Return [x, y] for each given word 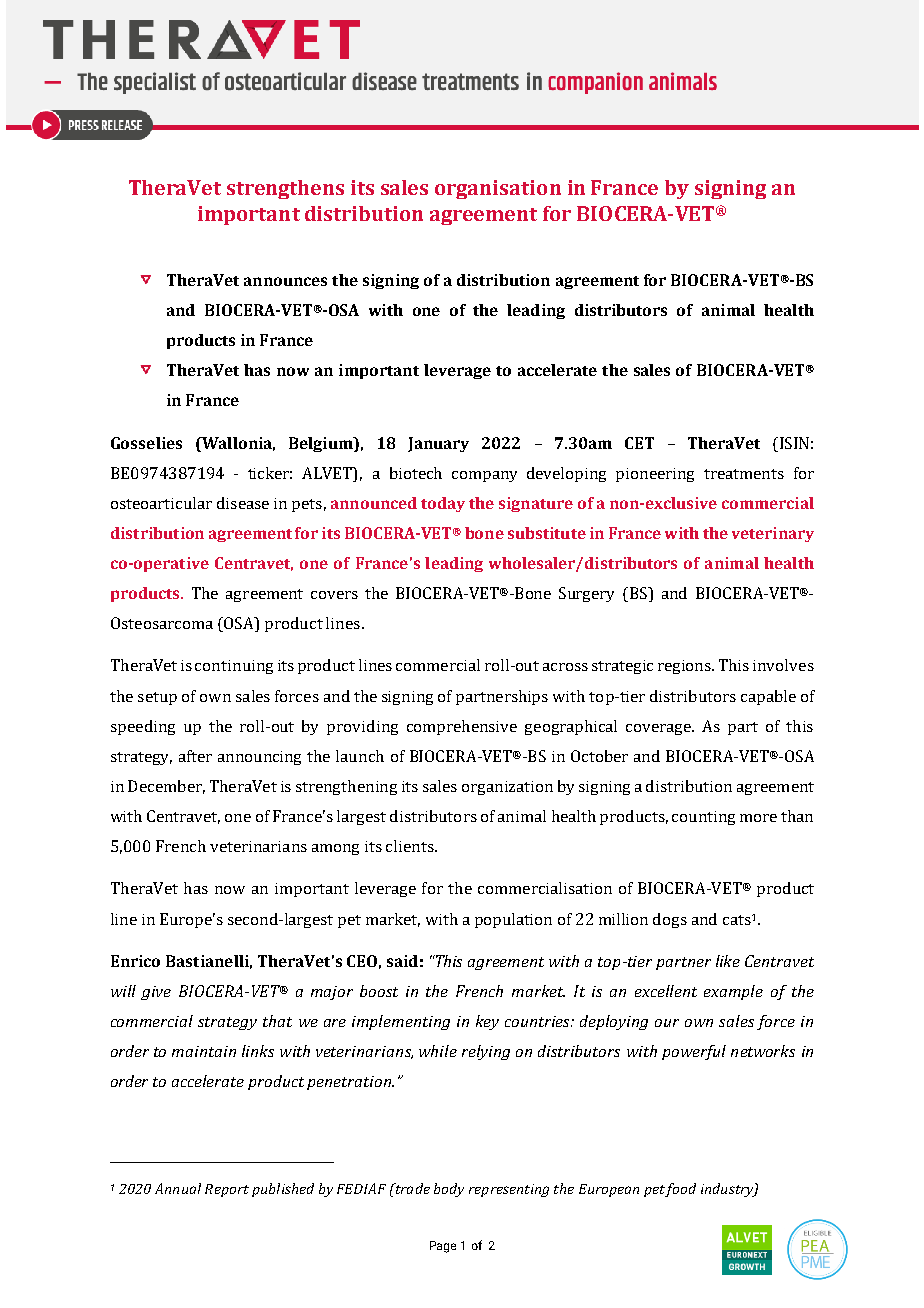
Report [227, 1190]
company [484, 476]
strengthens [285, 189]
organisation [498, 189]
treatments [744, 474]
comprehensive [462, 727]
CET [639, 443]
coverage [659, 729]
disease [243, 503]
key [487, 1022]
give [156, 993]
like [728, 961]
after [195, 756]
